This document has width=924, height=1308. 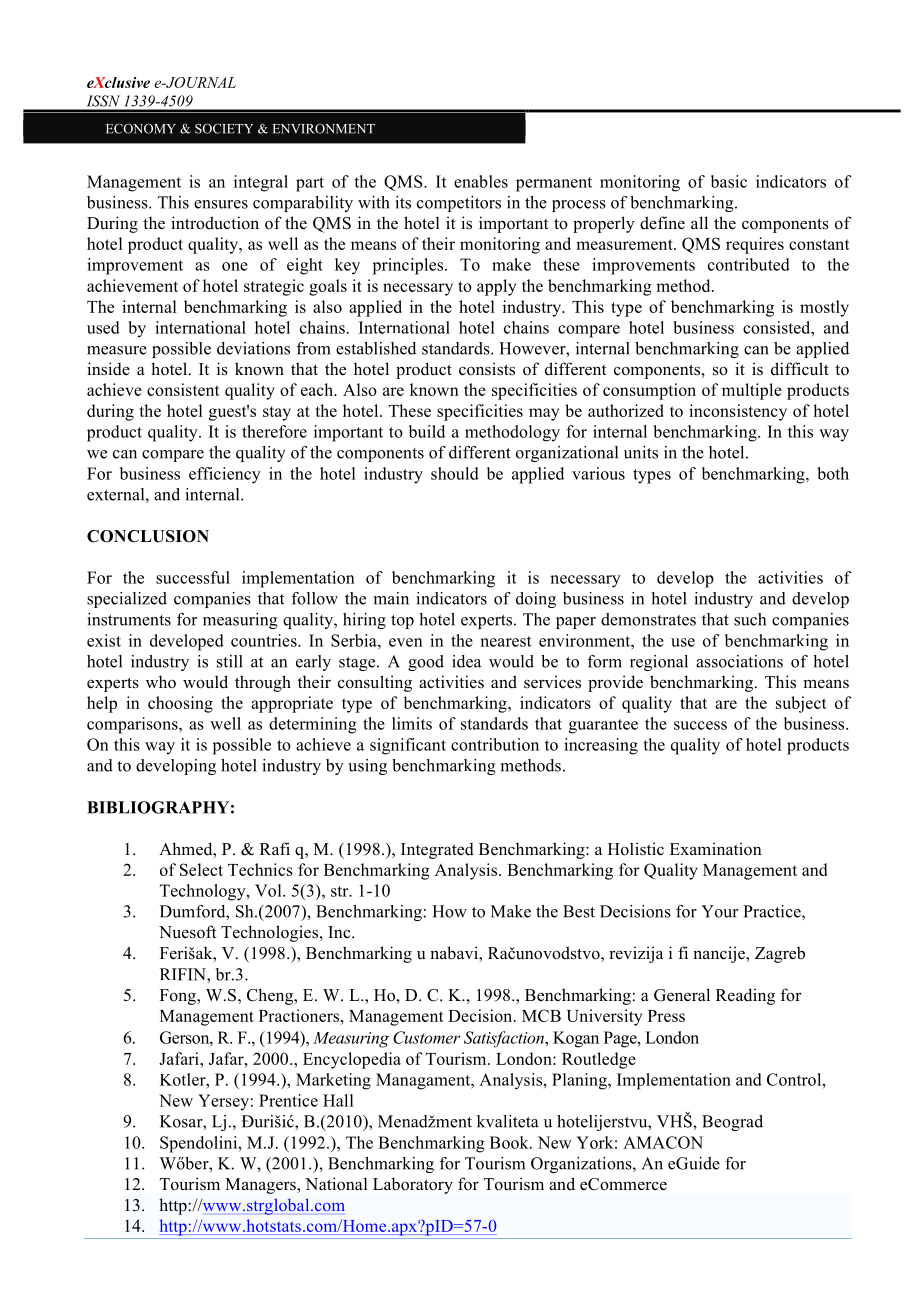 What do you see at coordinates (224, 128) in the document?
I see `SOCIETY` at bounding box center [224, 128].
